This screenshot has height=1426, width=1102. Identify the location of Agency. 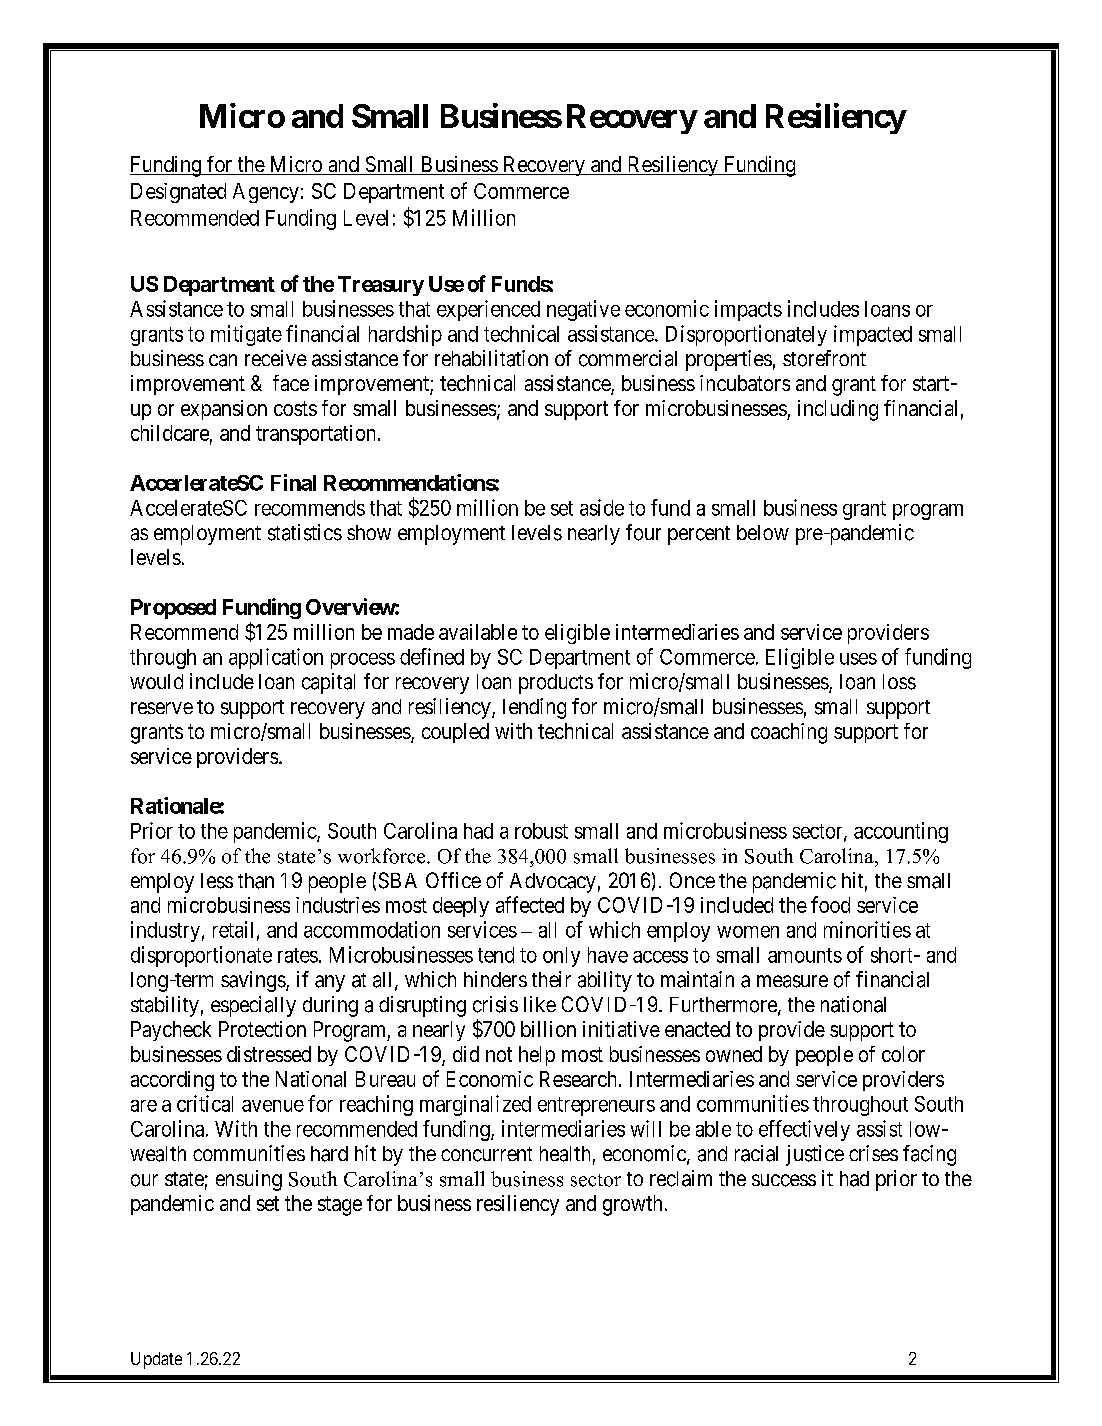
(266, 193).
